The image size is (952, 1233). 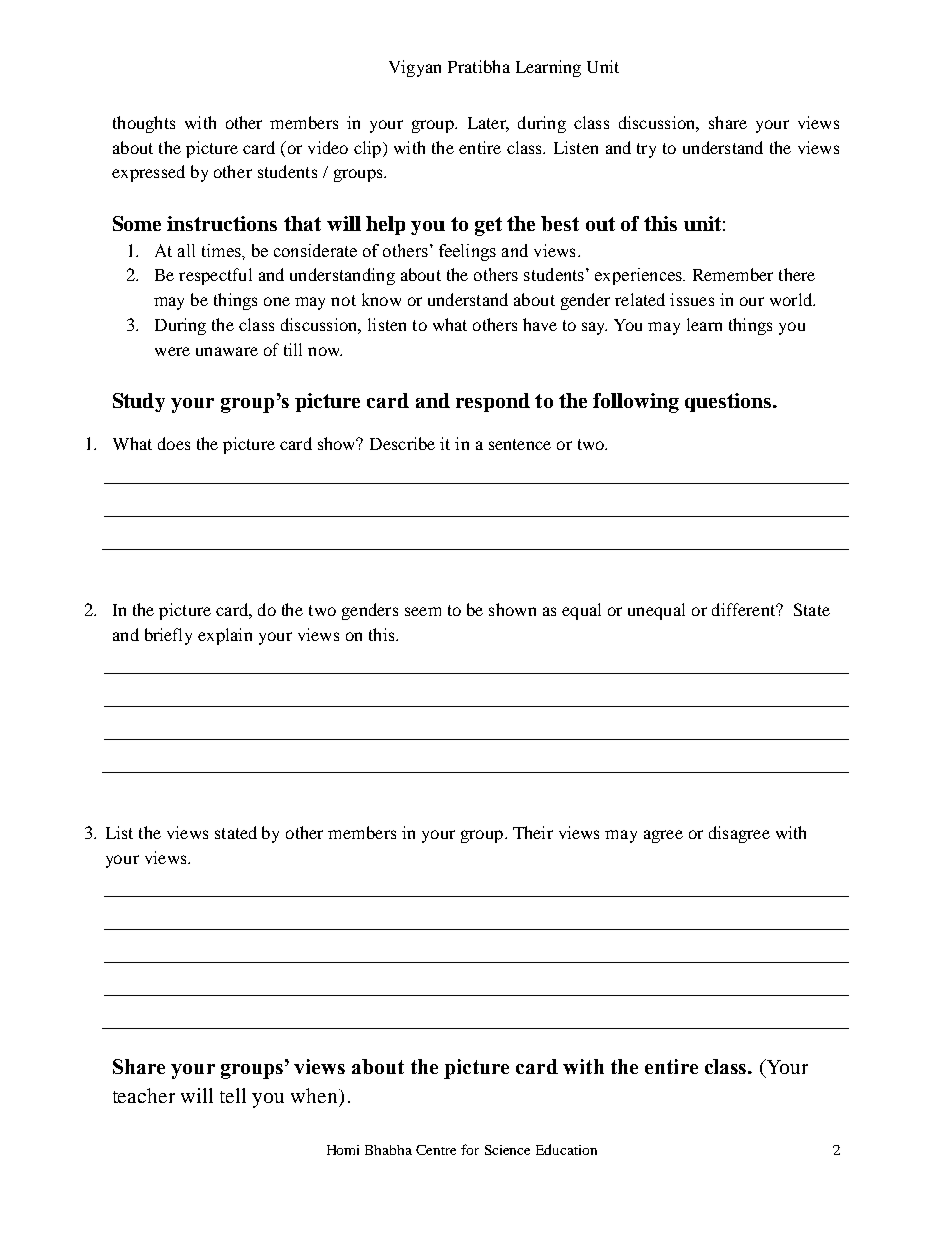 What do you see at coordinates (520, 444) in the screenshot?
I see `sentence` at bounding box center [520, 444].
